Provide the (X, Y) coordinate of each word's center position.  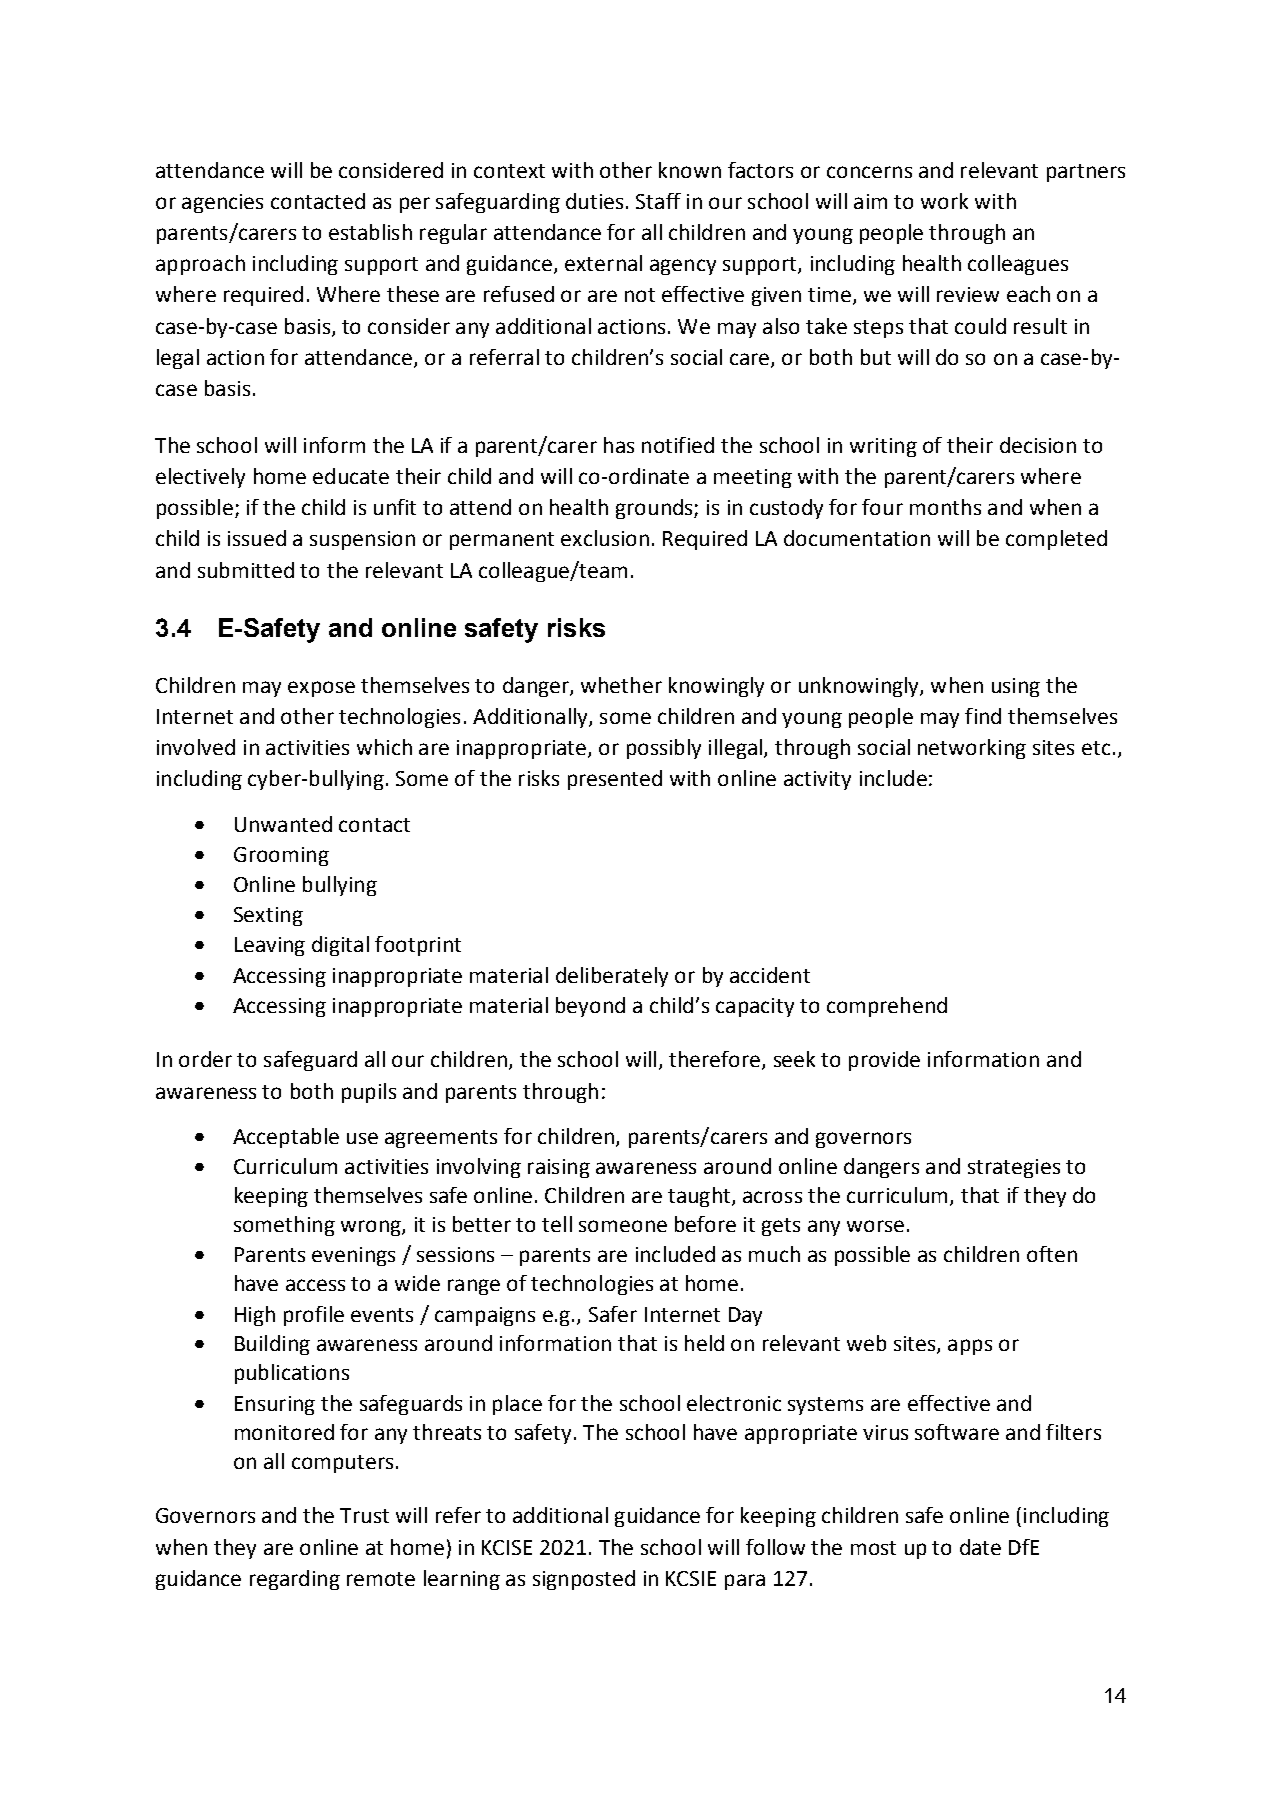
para (745, 1582)
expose (321, 689)
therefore (716, 1060)
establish (370, 232)
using (1016, 687)
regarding (295, 1580)
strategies (1014, 1168)
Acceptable (286, 1138)
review (968, 294)
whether (621, 685)
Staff (658, 201)
